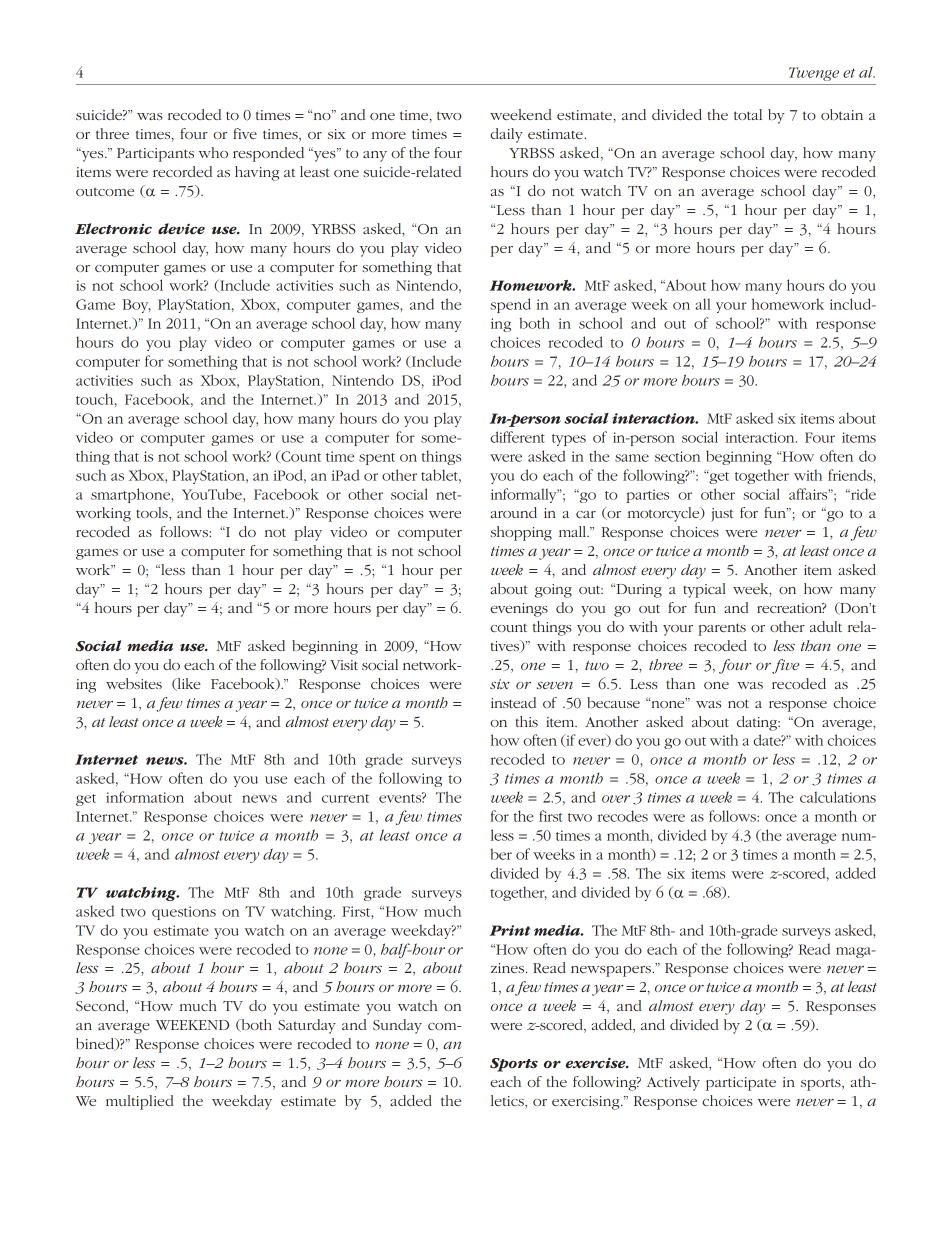 This image has width=952, height=1237. I want to click on dating, so click(758, 723).
